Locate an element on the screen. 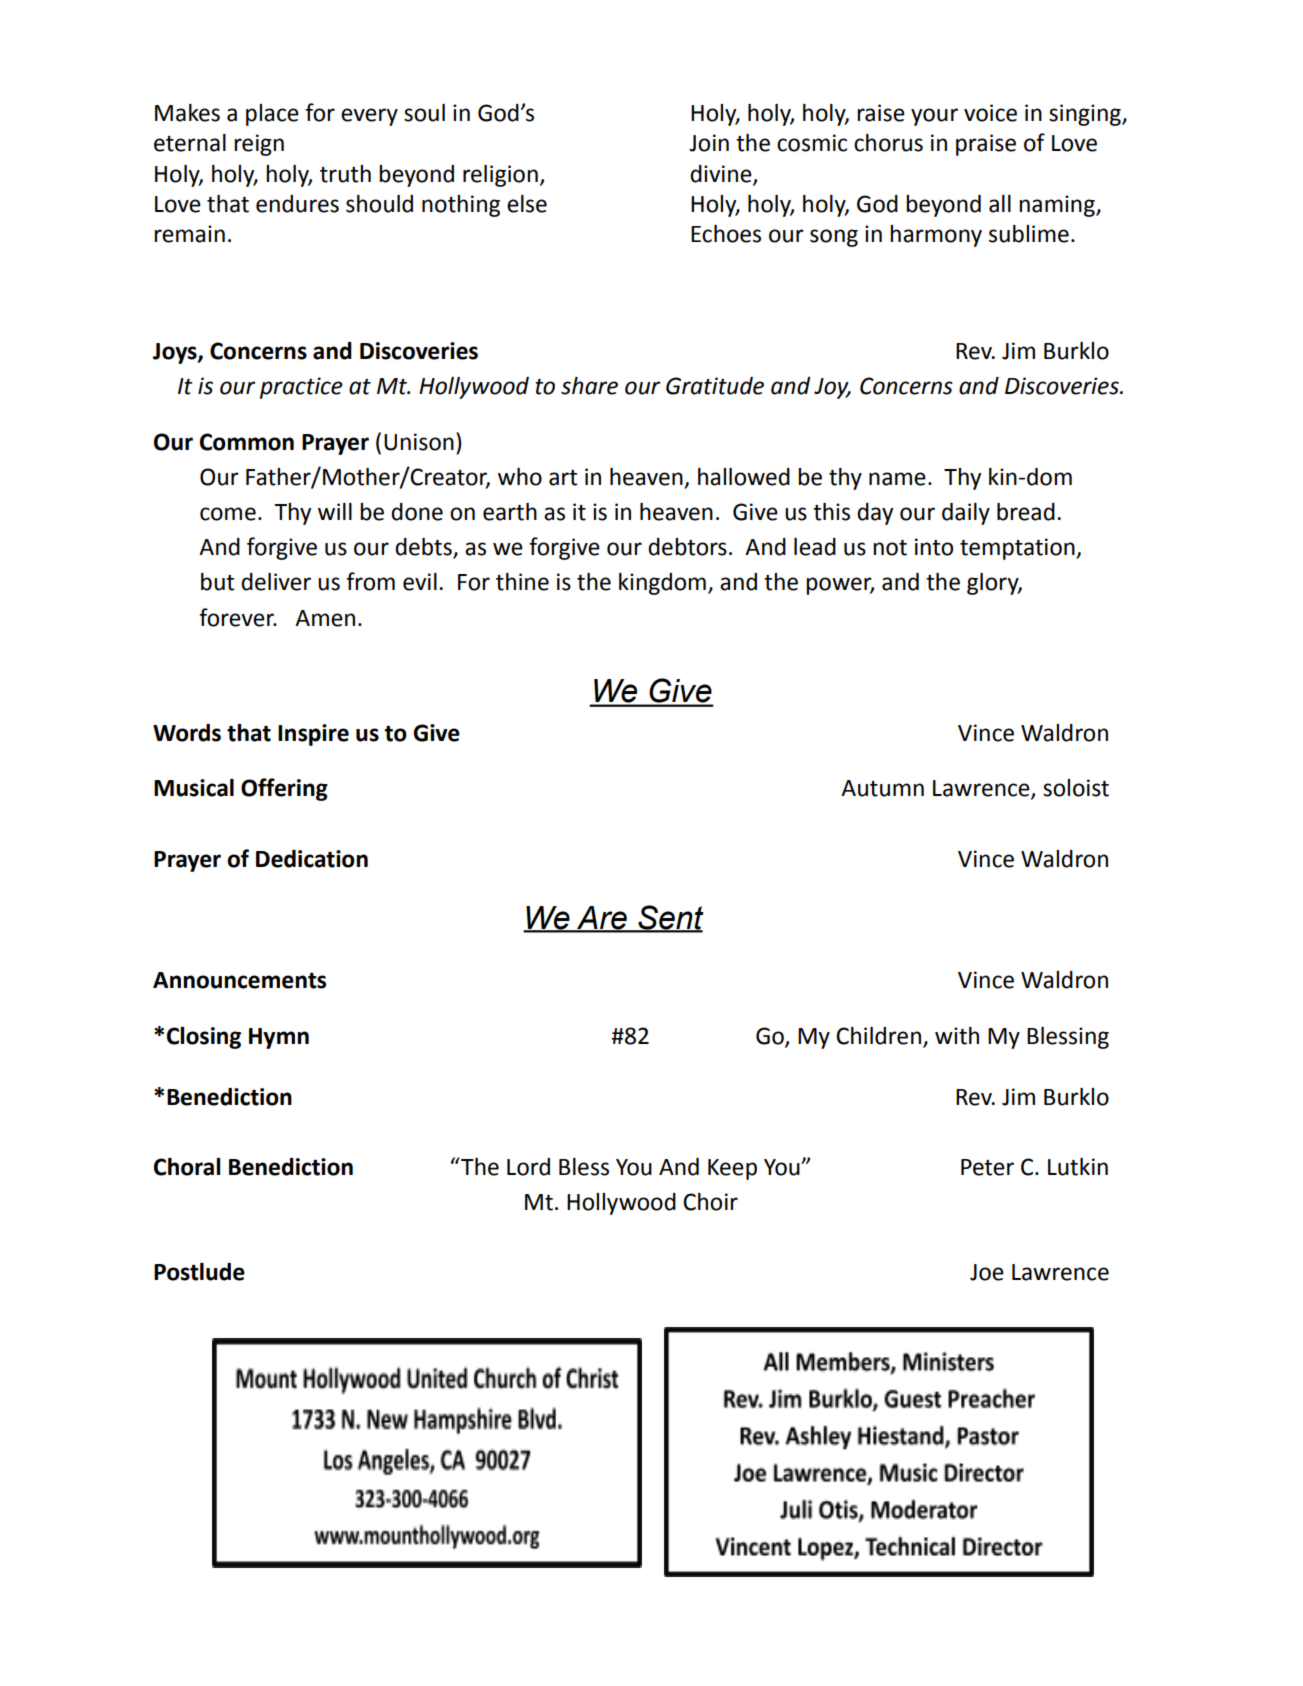 The image size is (1303, 1686). debtors is located at coordinates (687, 547).
